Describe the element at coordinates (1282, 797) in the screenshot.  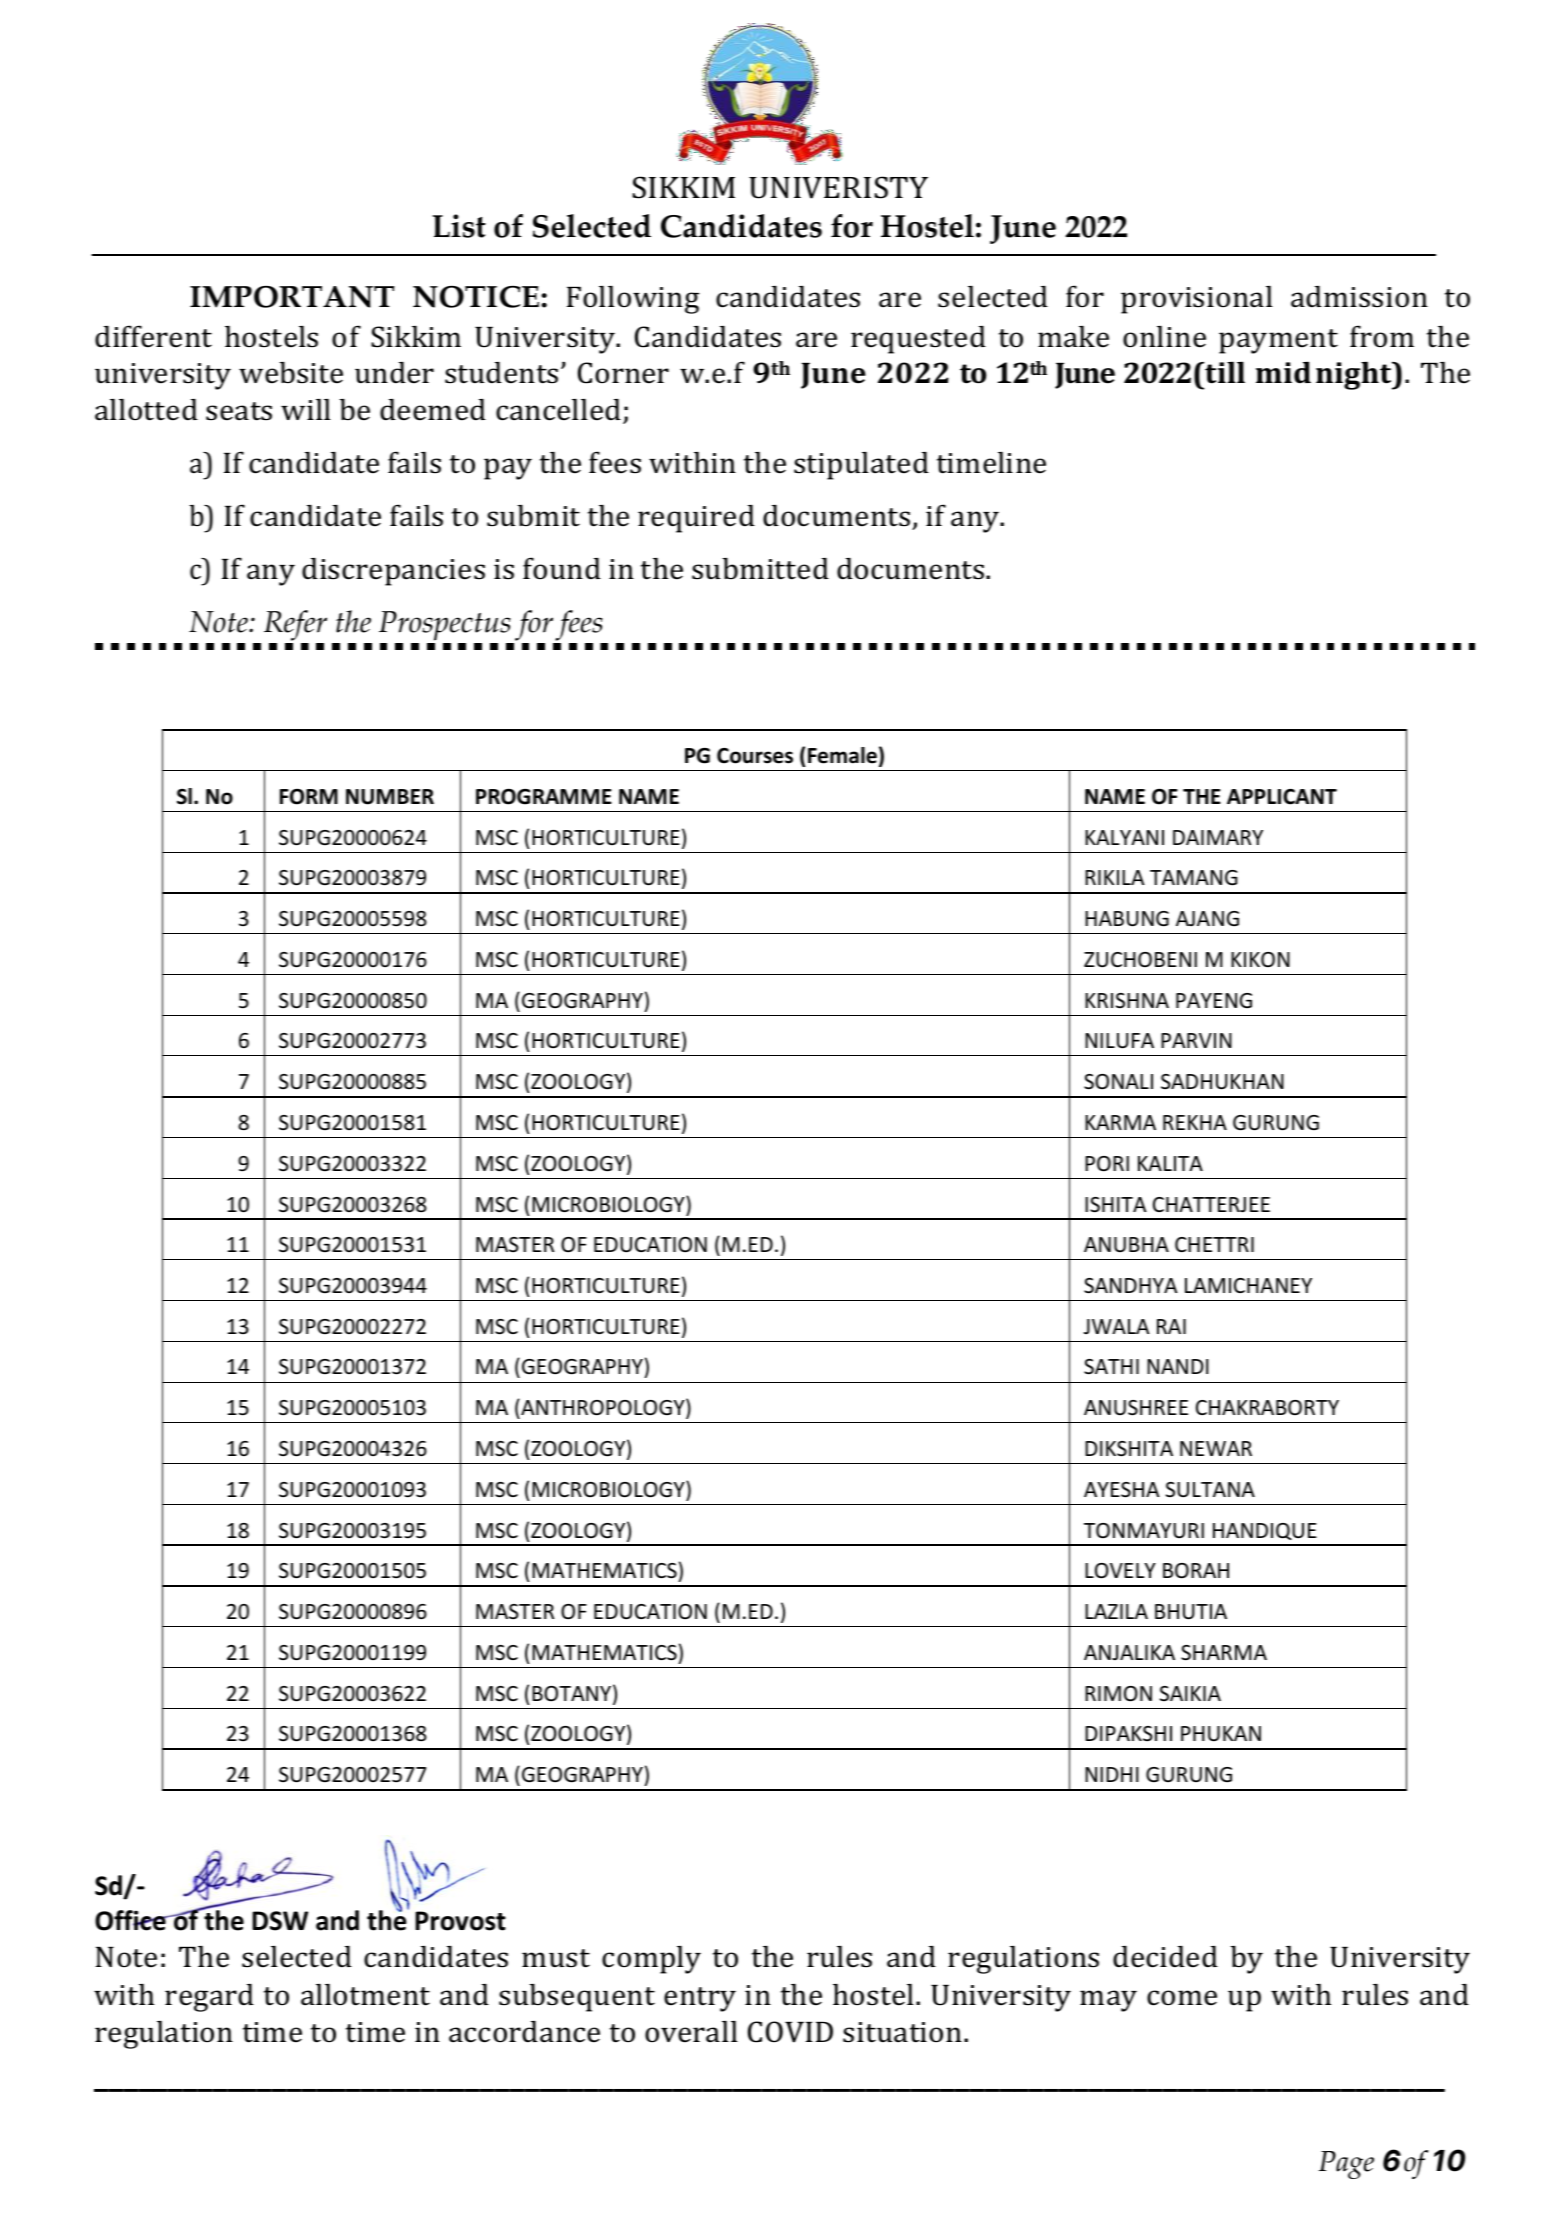
I see `APPLICANT` at that location.
